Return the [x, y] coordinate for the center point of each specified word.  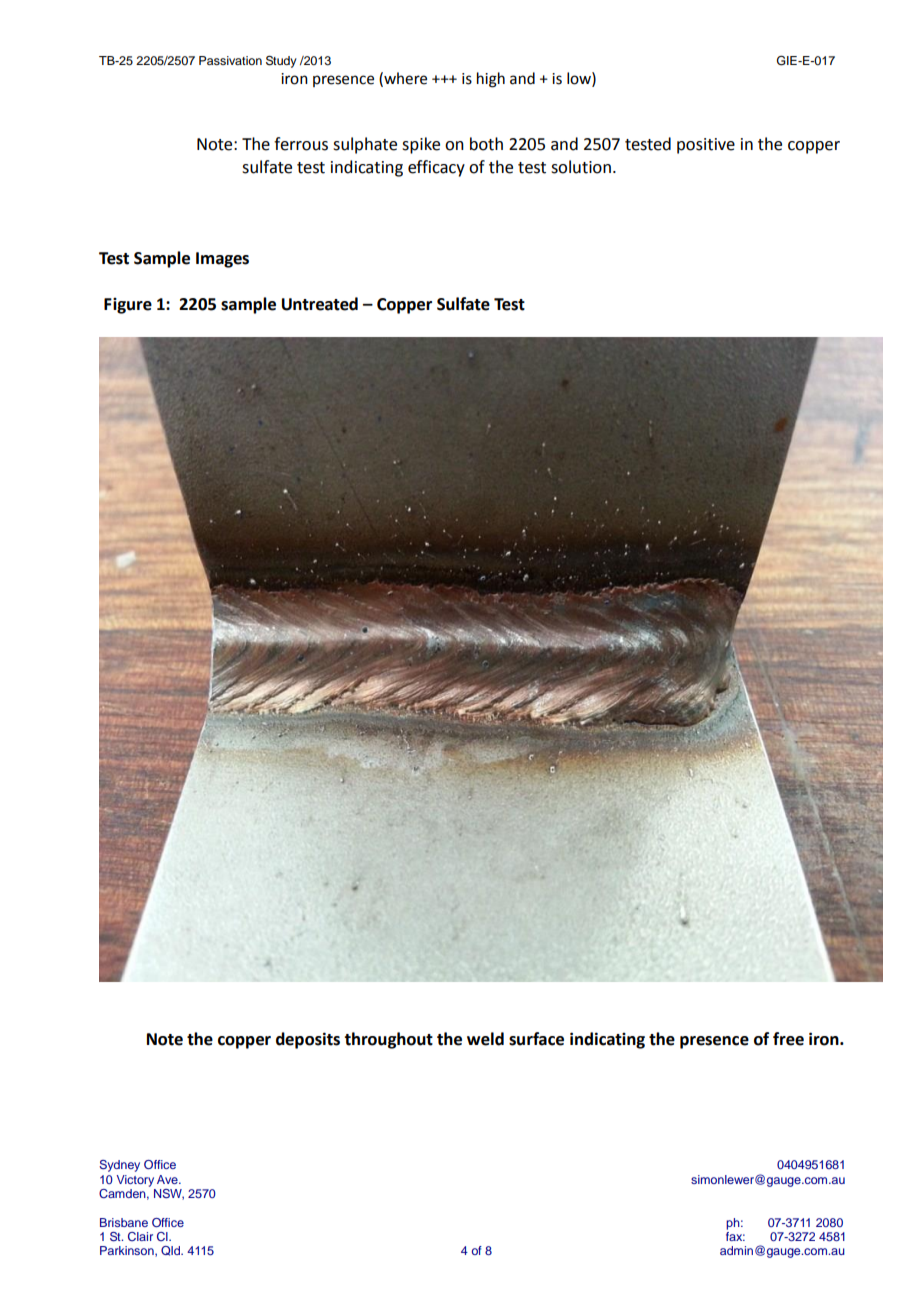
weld [485, 1039]
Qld [171, 1251]
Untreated [320, 304]
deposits [308, 1040]
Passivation [230, 60]
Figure [128, 306]
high [491, 80]
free [788, 1039]
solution [581, 167]
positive [706, 146]
